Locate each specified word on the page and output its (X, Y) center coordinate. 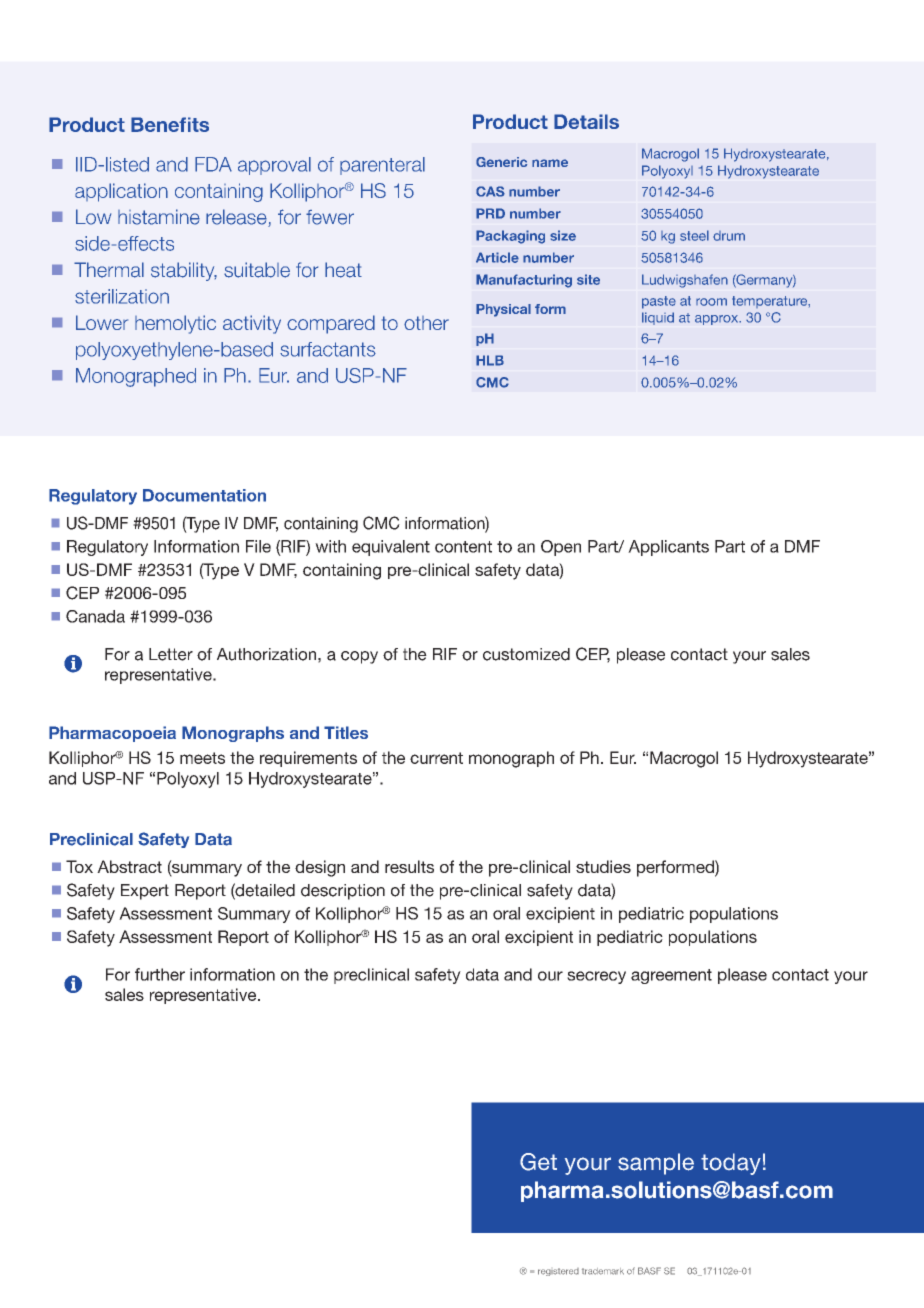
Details (586, 121)
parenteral (382, 166)
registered (558, 1272)
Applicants (668, 548)
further (160, 974)
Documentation (204, 495)
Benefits (170, 124)
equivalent (391, 548)
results (409, 866)
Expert (145, 892)
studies (603, 866)
